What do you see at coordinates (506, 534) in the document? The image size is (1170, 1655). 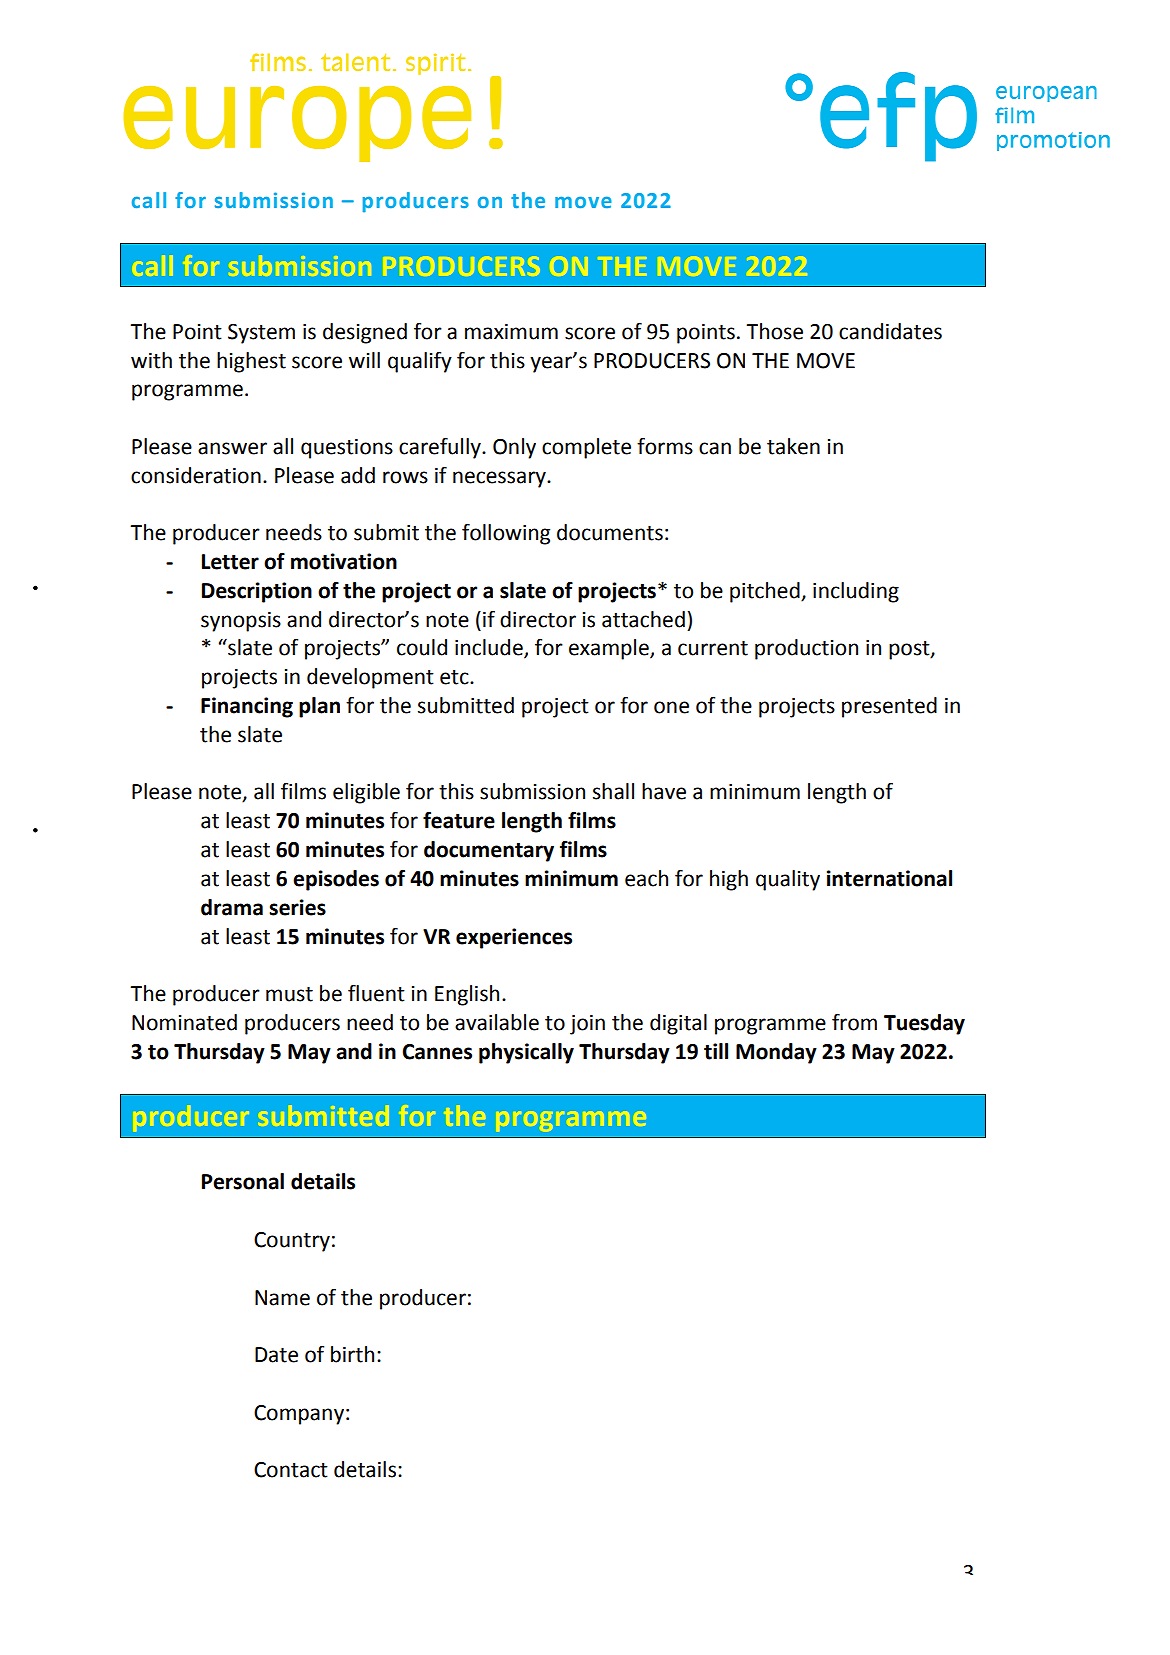 I see `following` at bounding box center [506, 534].
